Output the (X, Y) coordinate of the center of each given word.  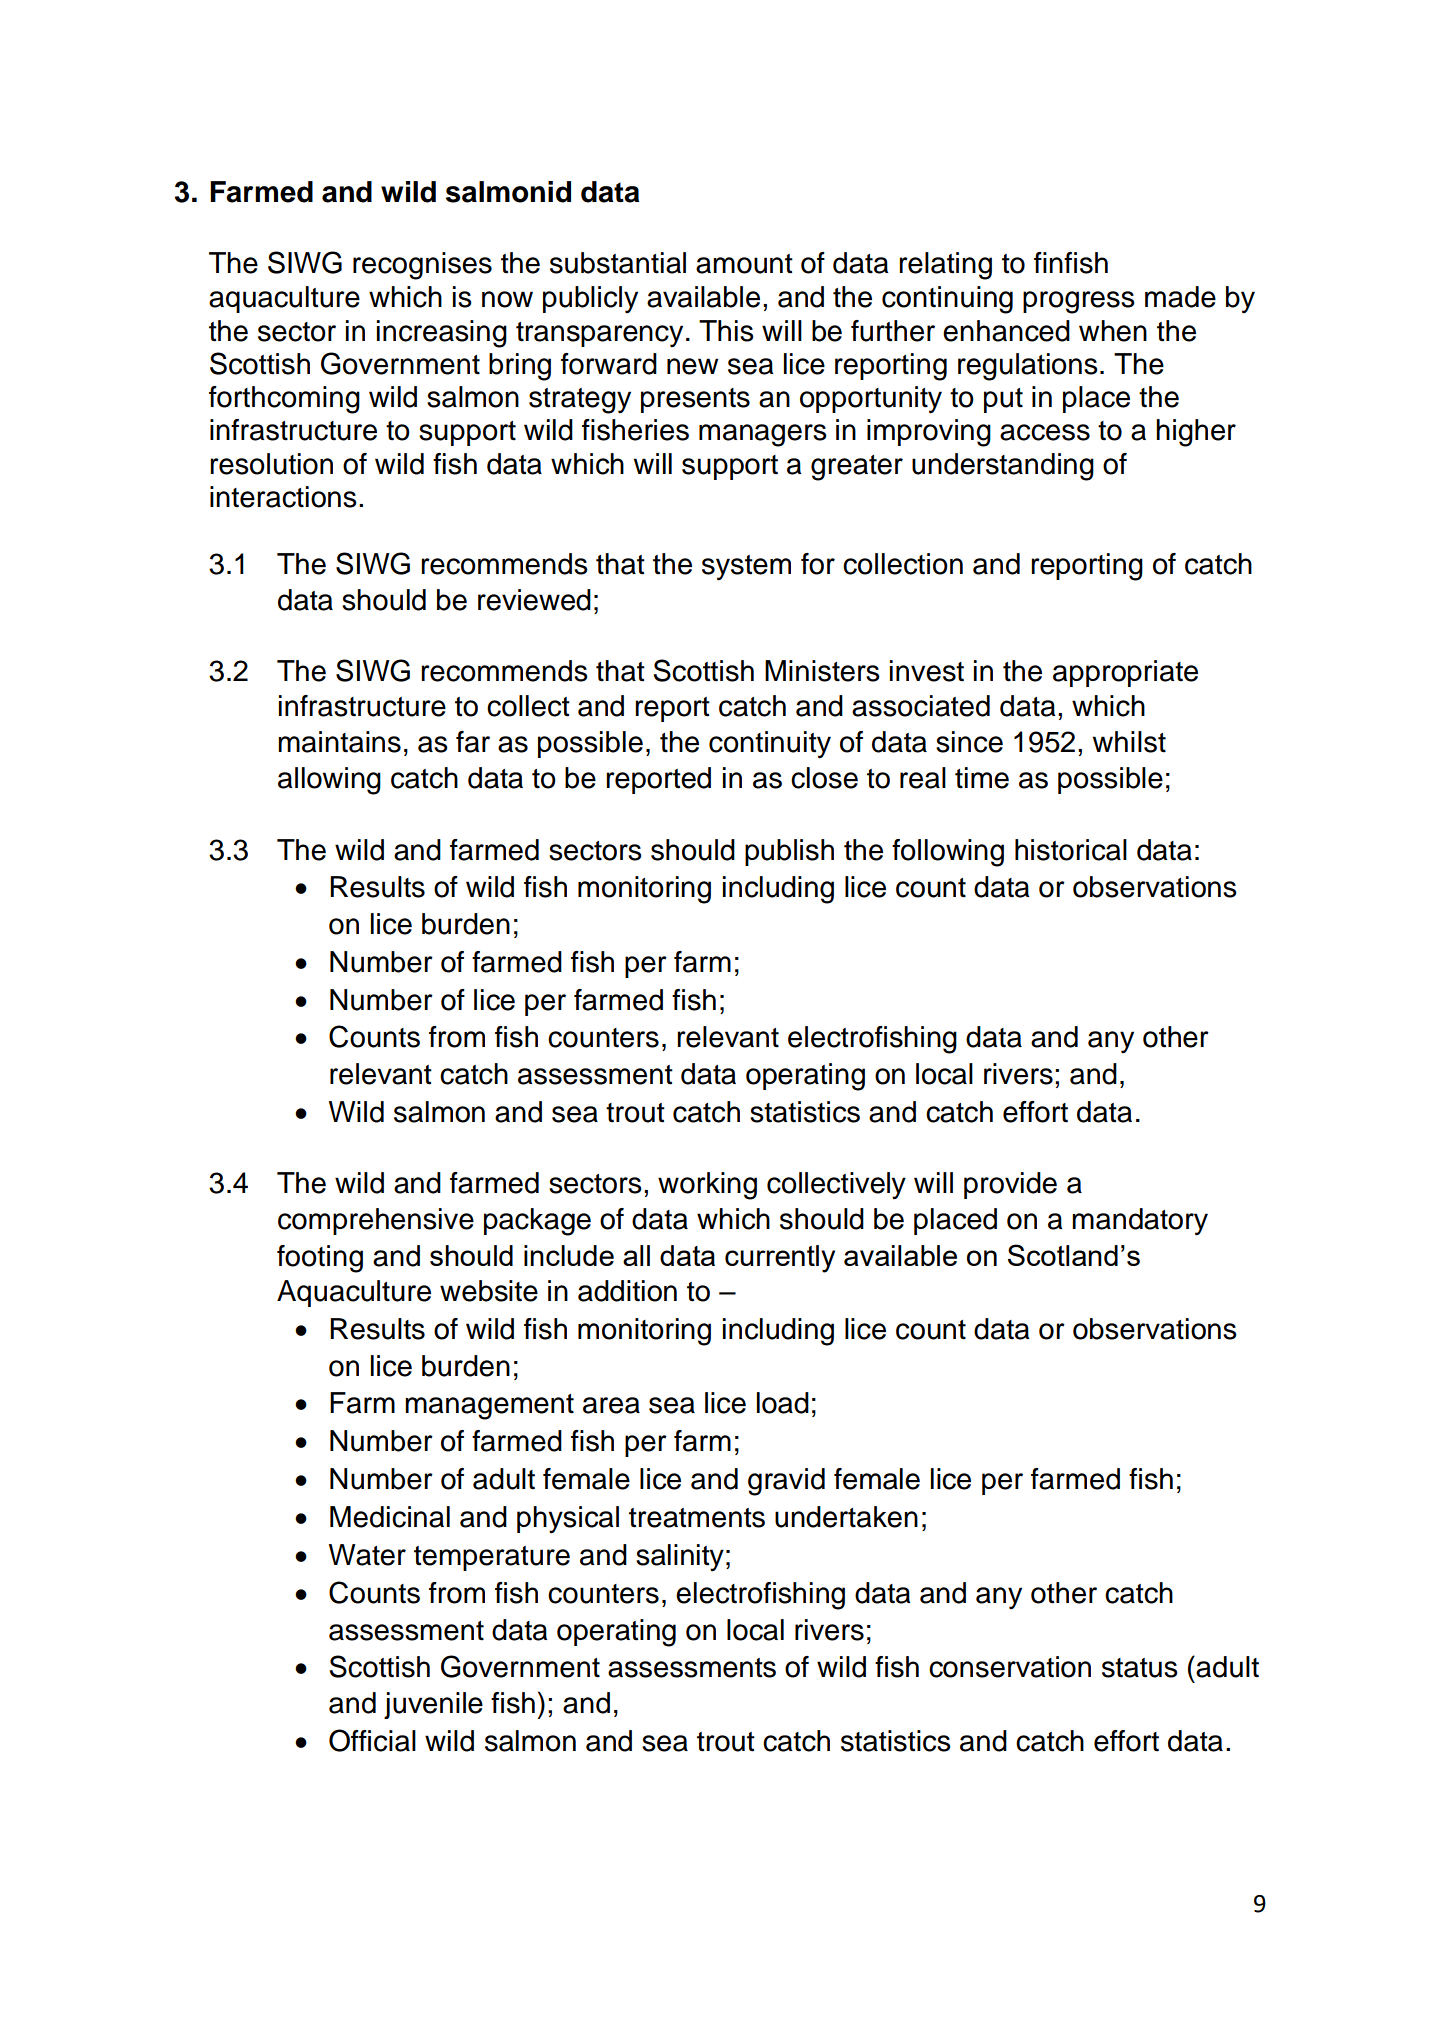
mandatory (1140, 1222)
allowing (329, 781)
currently (780, 1259)
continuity (770, 745)
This (726, 331)
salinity (680, 1558)
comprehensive (376, 1221)
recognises (422, 266)
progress (1079, 302)
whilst (1129, 742)
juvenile (433, 1705)
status (1140, 1668)
